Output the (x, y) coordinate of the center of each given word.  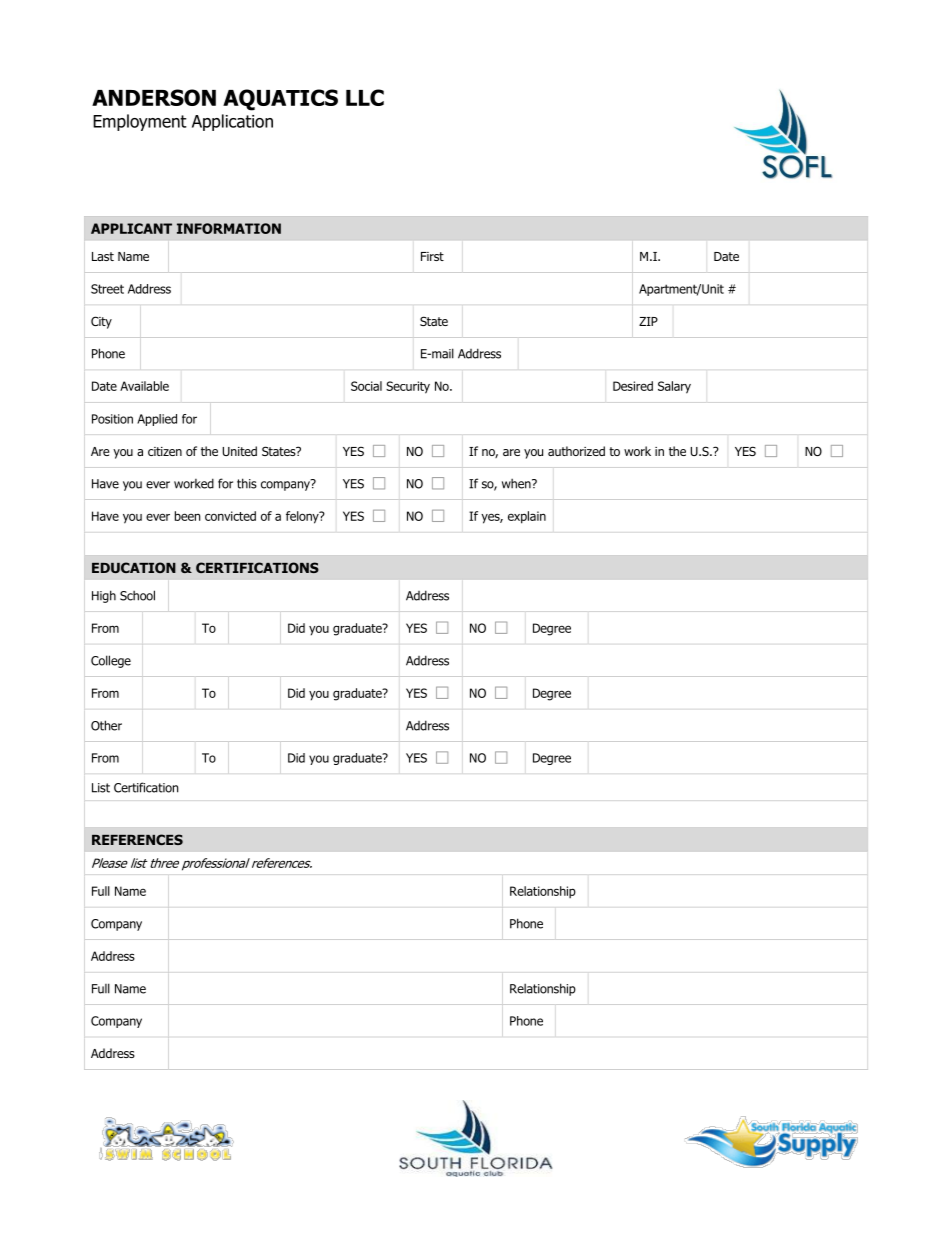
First (432, 256)
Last (103, 256)
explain (527, 517)
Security (408, 387)
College (111, 661)
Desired (633, 386)
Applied (157, 420)
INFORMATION (229, 228)
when (517, 483)
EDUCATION (134, 567)
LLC (365, 97)
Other (106, 725)
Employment (140, 122)
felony (303, 517)
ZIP (648, 321)
